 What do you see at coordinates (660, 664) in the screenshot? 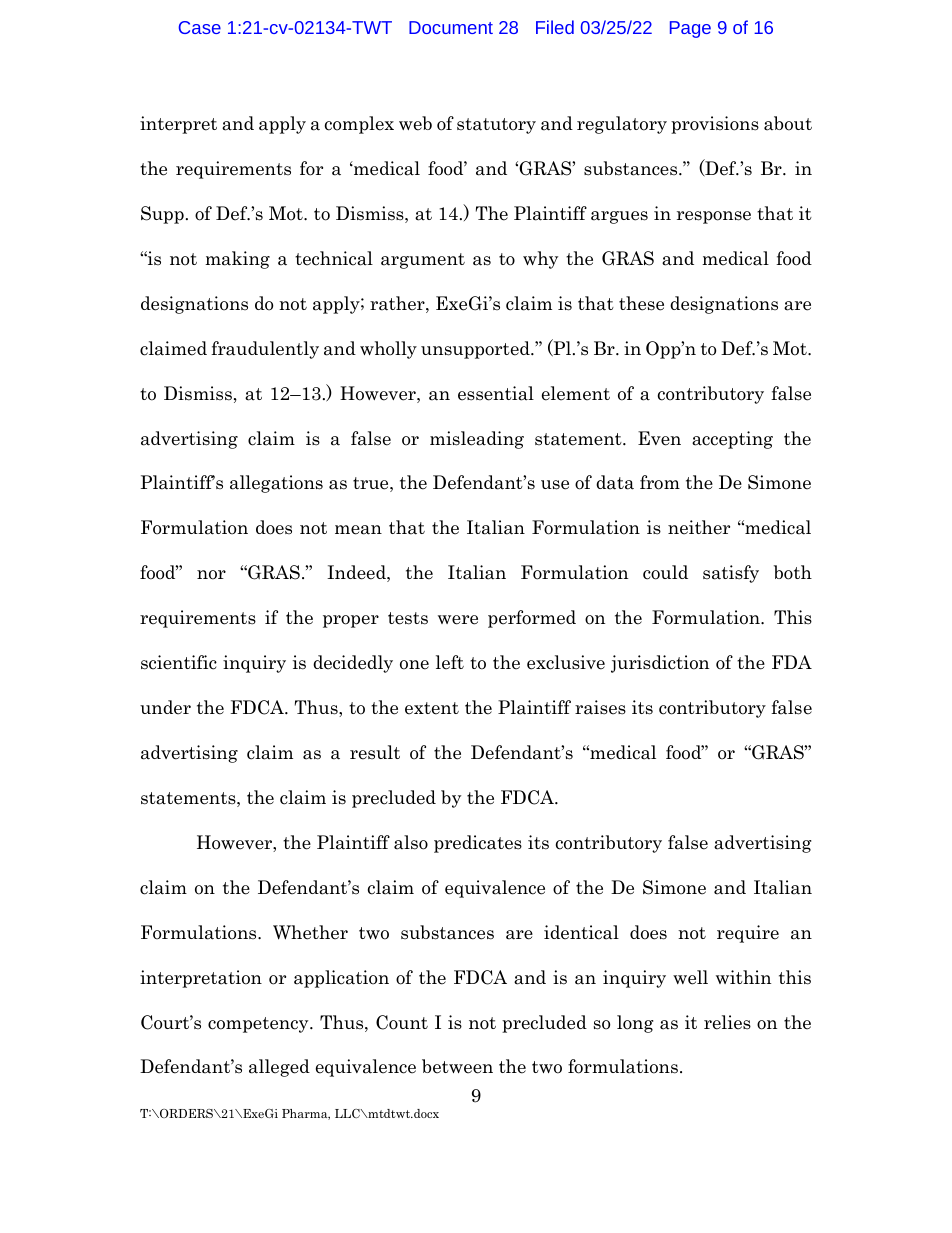
I see `jurisdiction` at bounding box center [660, 664].
